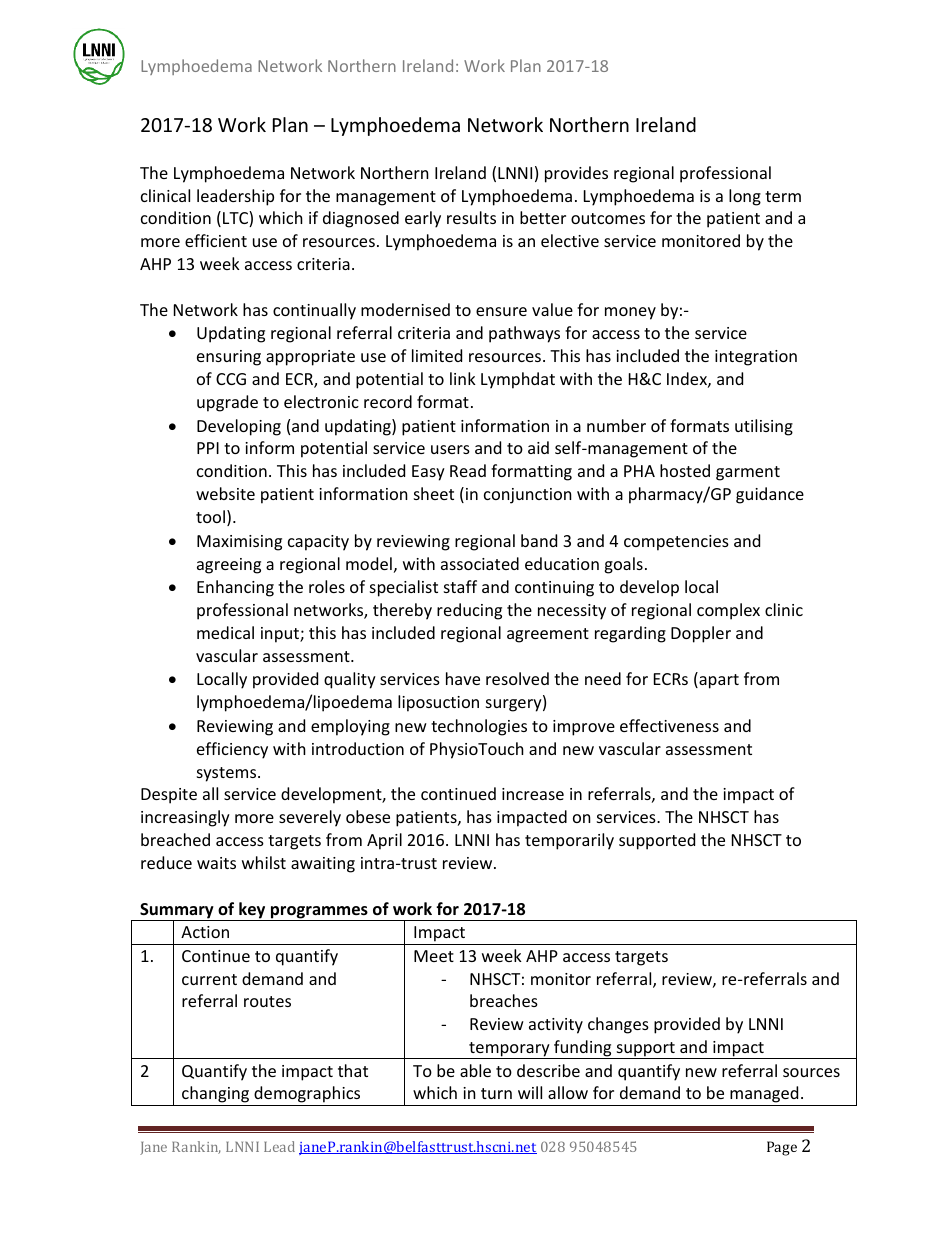 Image resolution: width=952 pixels, height=1233 pixels. I want to click on efficient, so click(216, 240).
